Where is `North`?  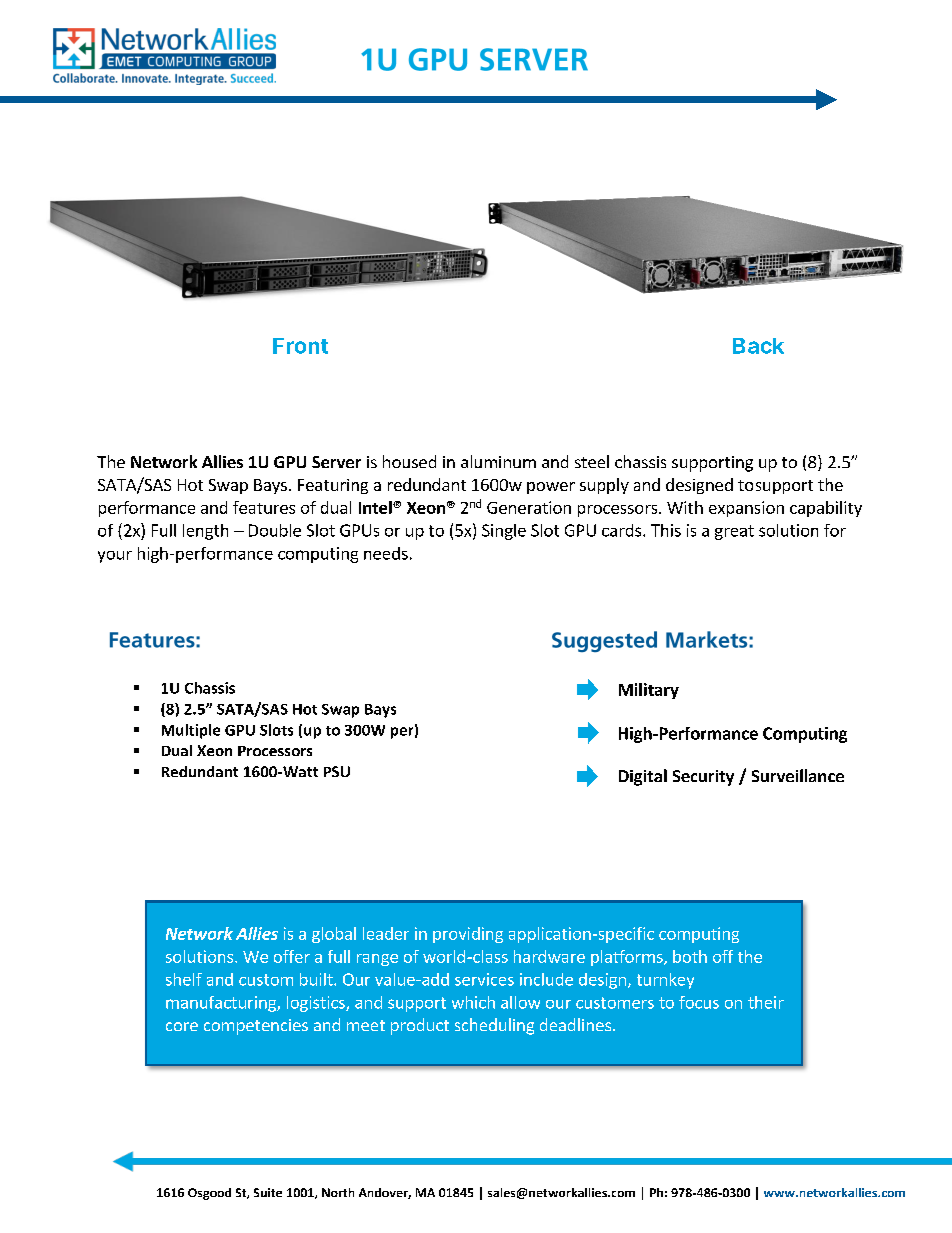
North is located at coordinates (338, 1192).
